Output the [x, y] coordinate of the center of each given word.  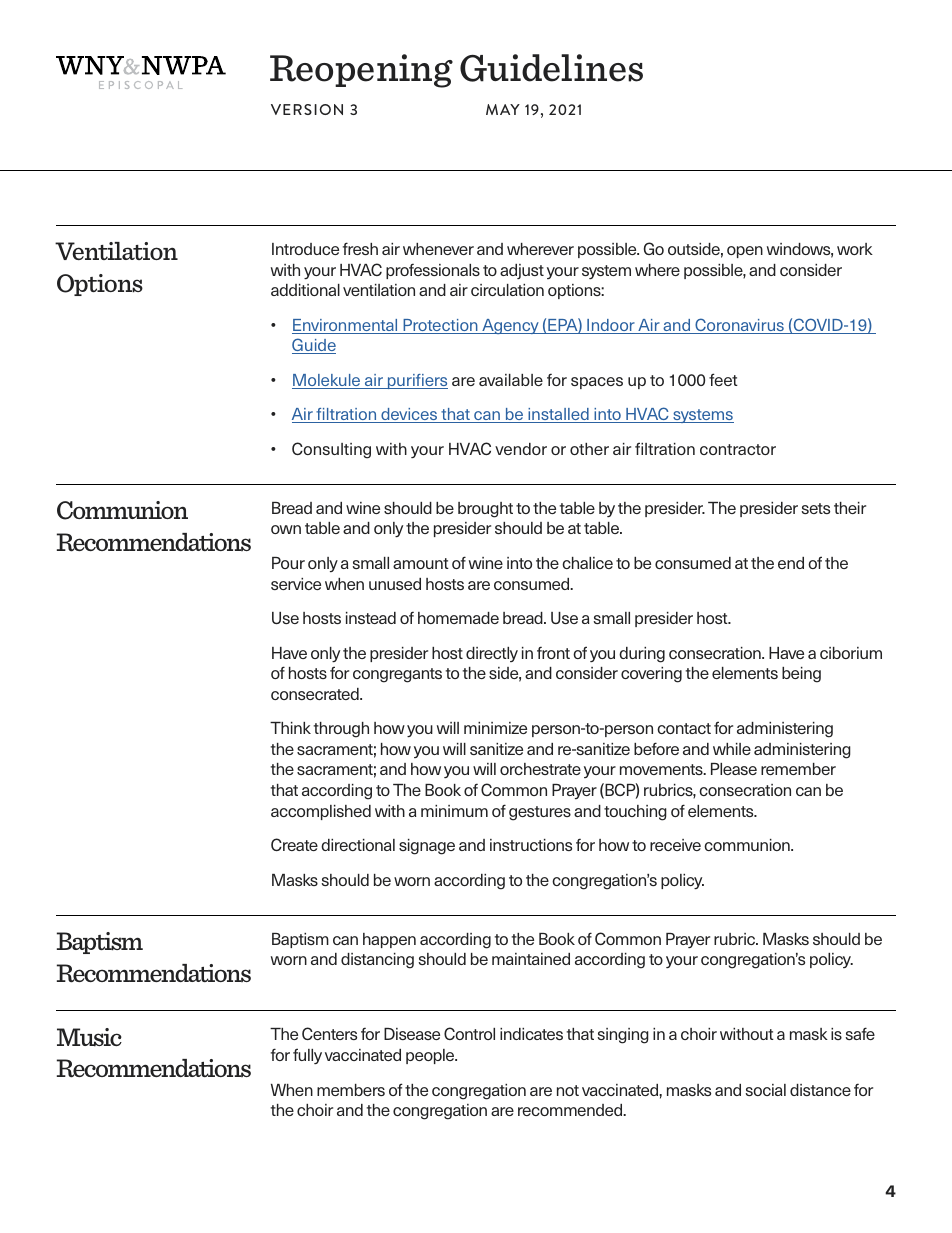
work [855, 249]
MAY [503, 109]
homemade [458, 618]
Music [89, 1037]
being [801, 675]
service [296, 584]
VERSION [307, 109]
